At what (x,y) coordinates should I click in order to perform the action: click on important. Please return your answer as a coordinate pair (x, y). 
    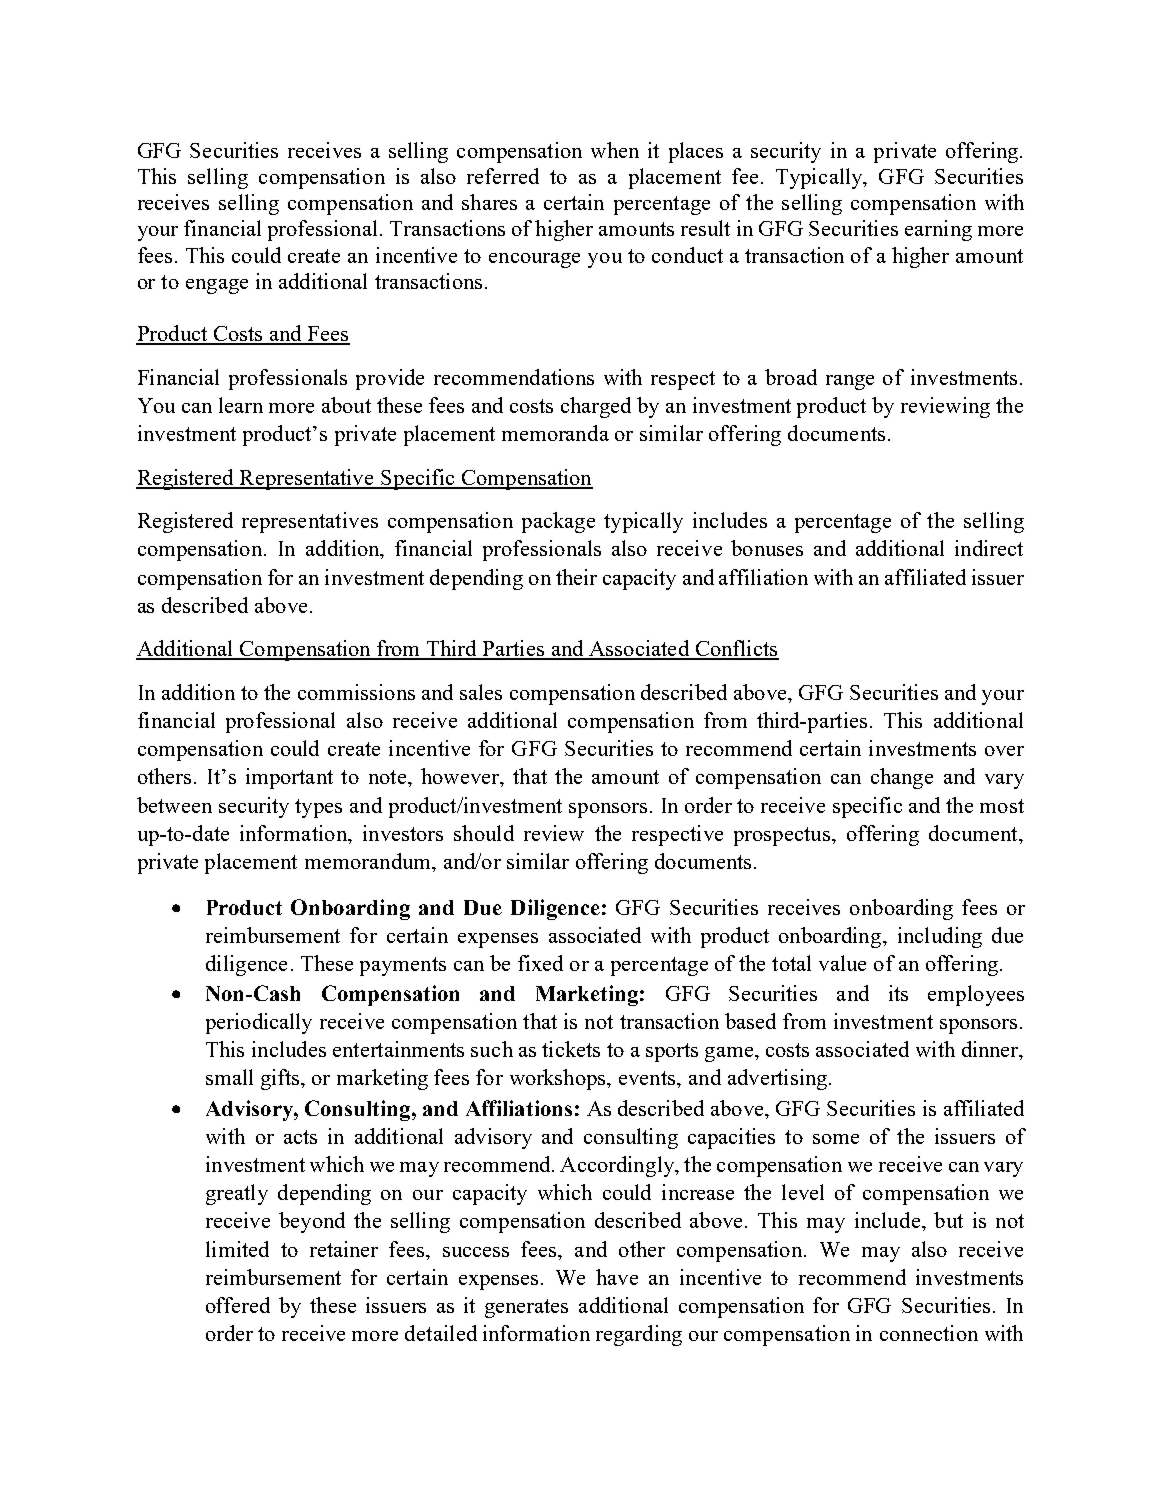
    Looking at the image, I should click on (289, 778).
